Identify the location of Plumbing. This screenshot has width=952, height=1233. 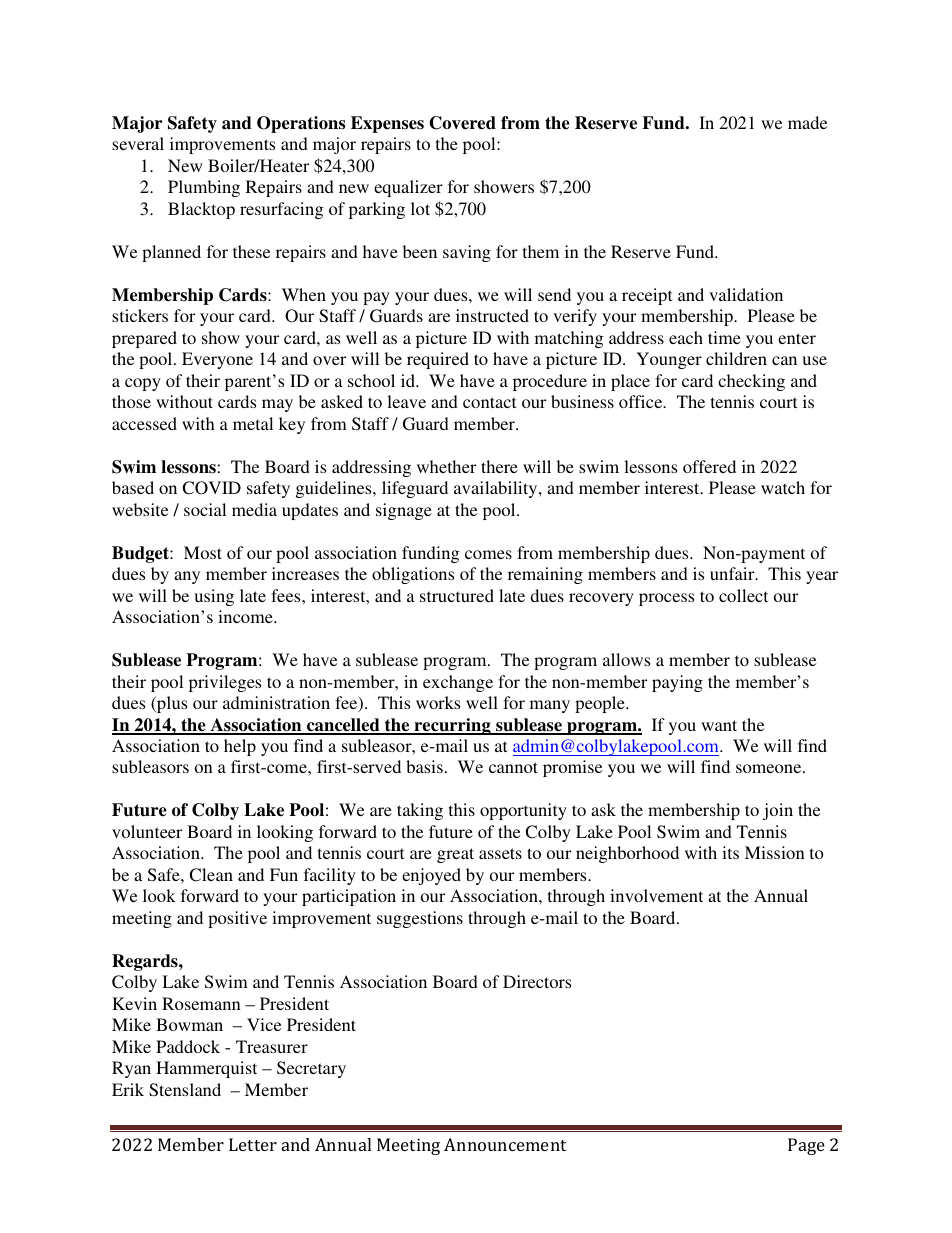
(204, 188).
